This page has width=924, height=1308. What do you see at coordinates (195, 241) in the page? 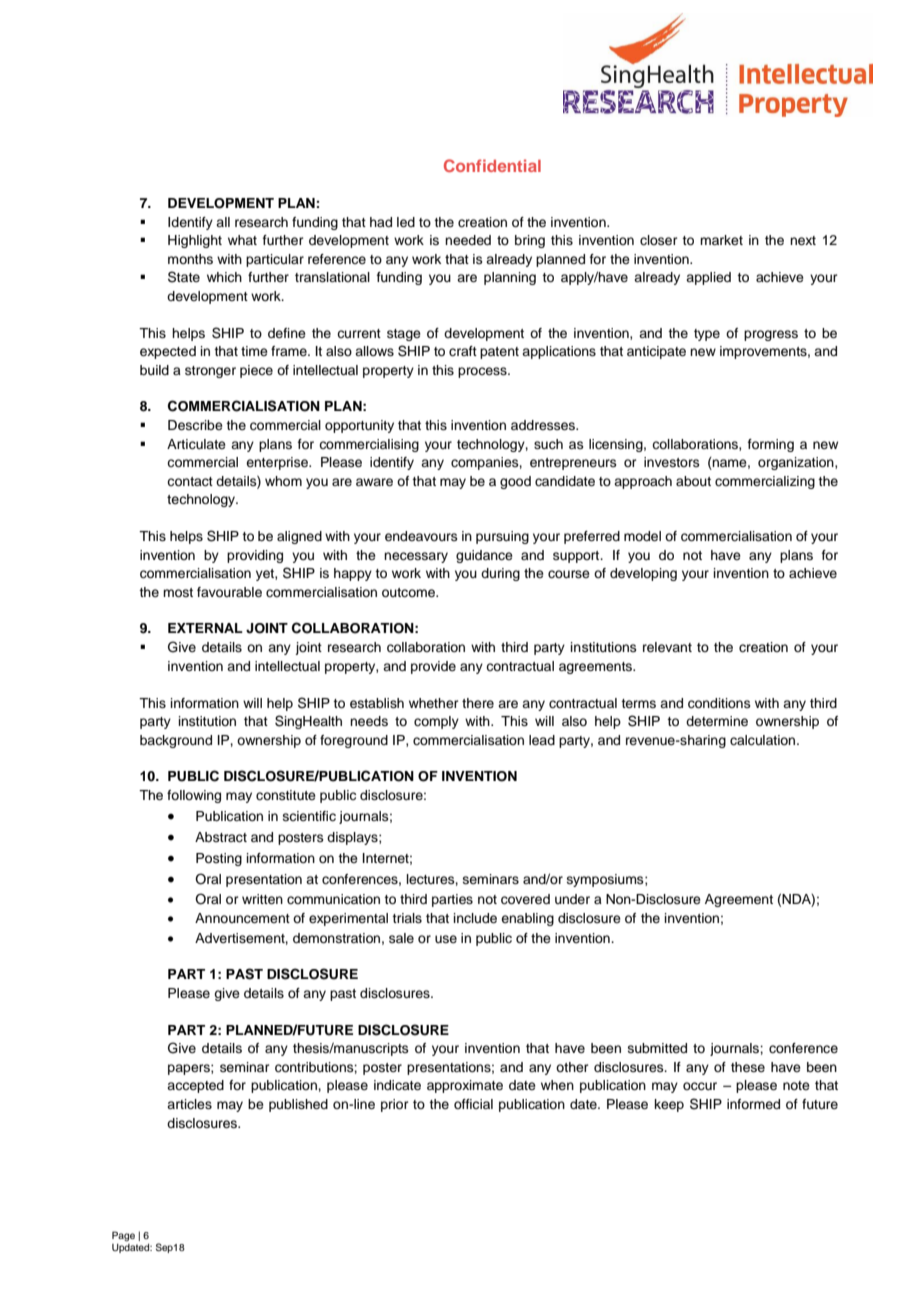
I see `Highlight` at bounding box center [195, 241].
